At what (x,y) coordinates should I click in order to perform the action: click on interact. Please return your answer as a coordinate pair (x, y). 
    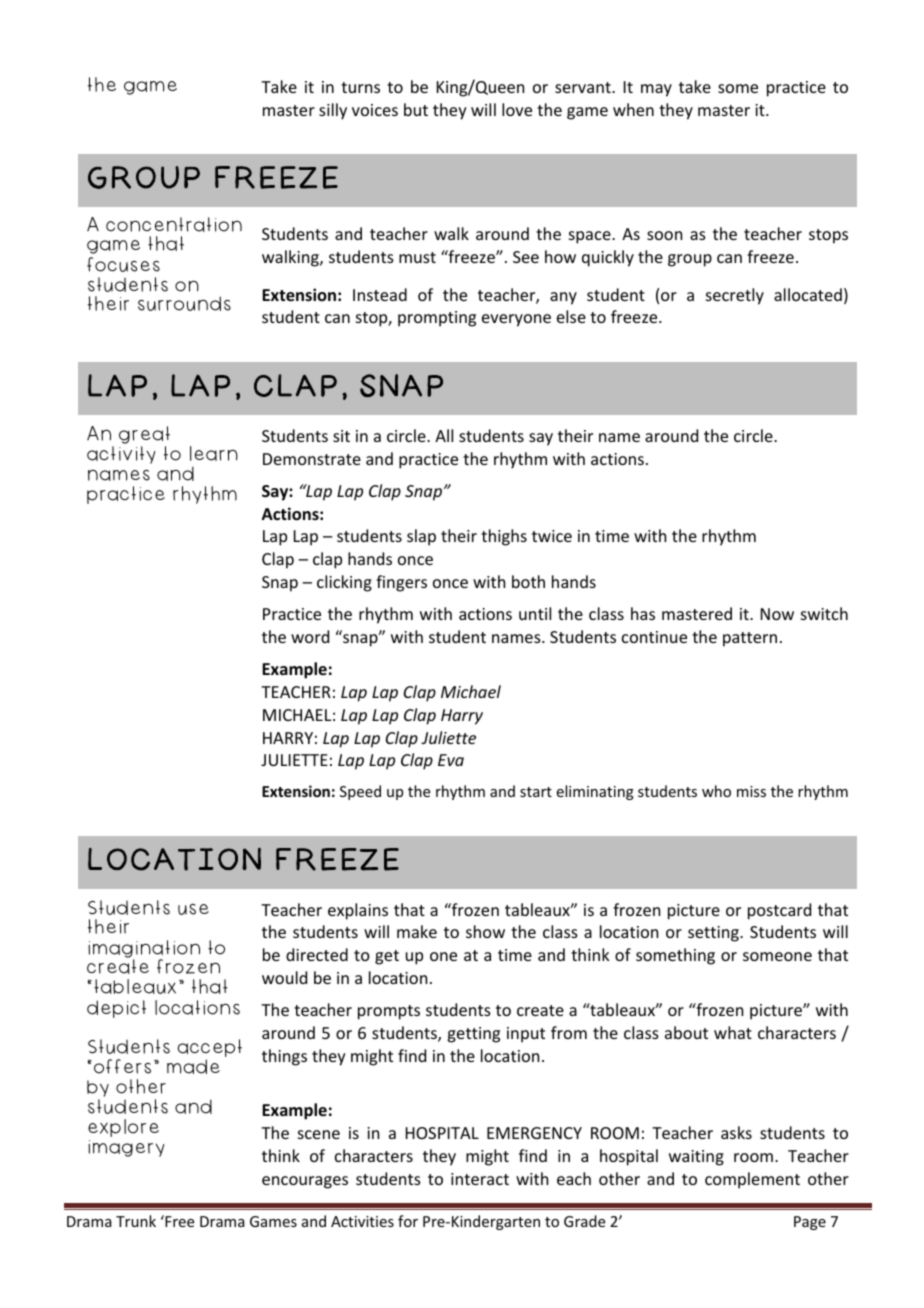
    Looking at the image, I should click on (480, 1179).
